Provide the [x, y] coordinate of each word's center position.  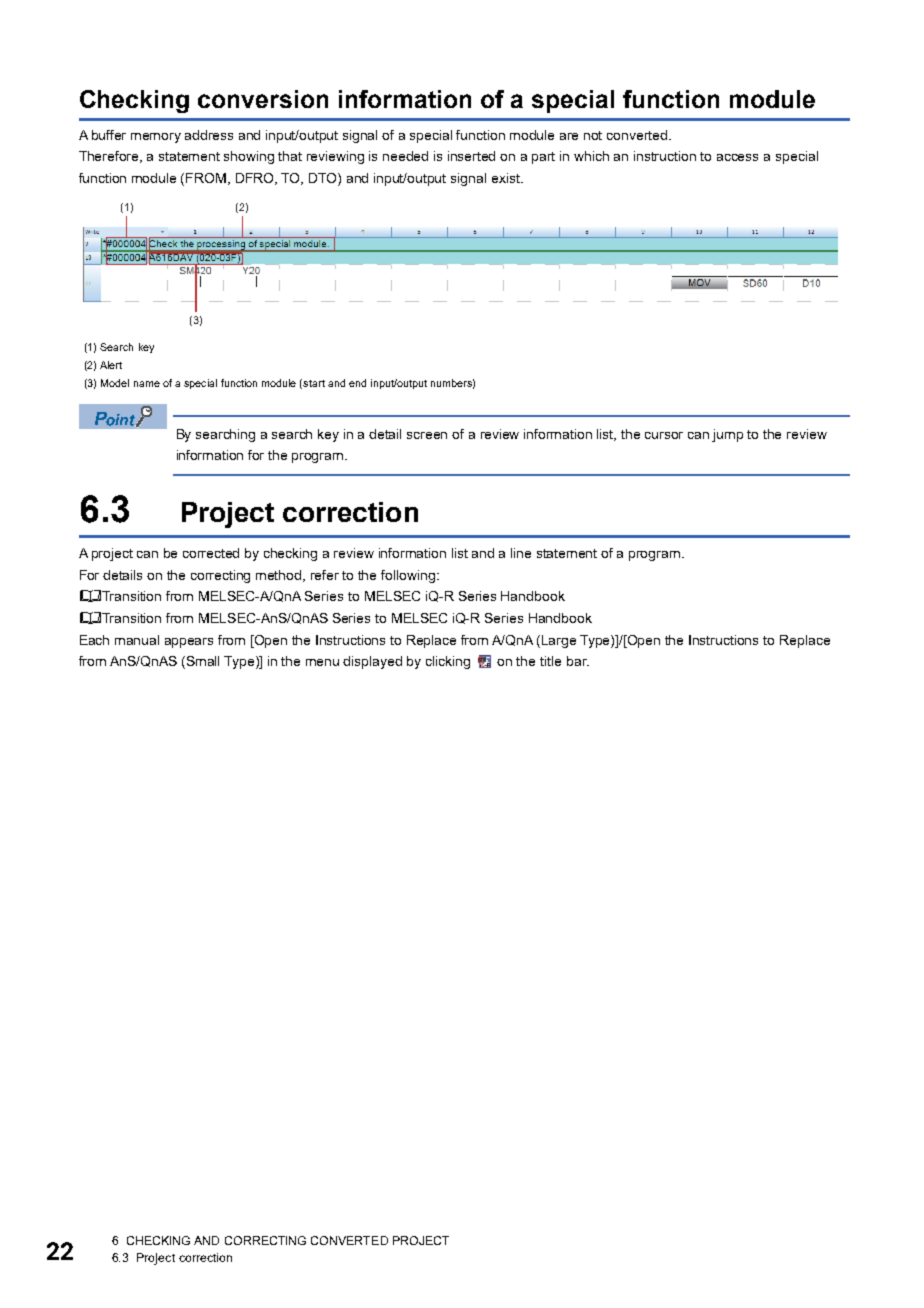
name [147, 384]
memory [156, 138]
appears [189, 643]
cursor [664, 435]
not [593, 135]
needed [405, 156]
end [357, 383]
